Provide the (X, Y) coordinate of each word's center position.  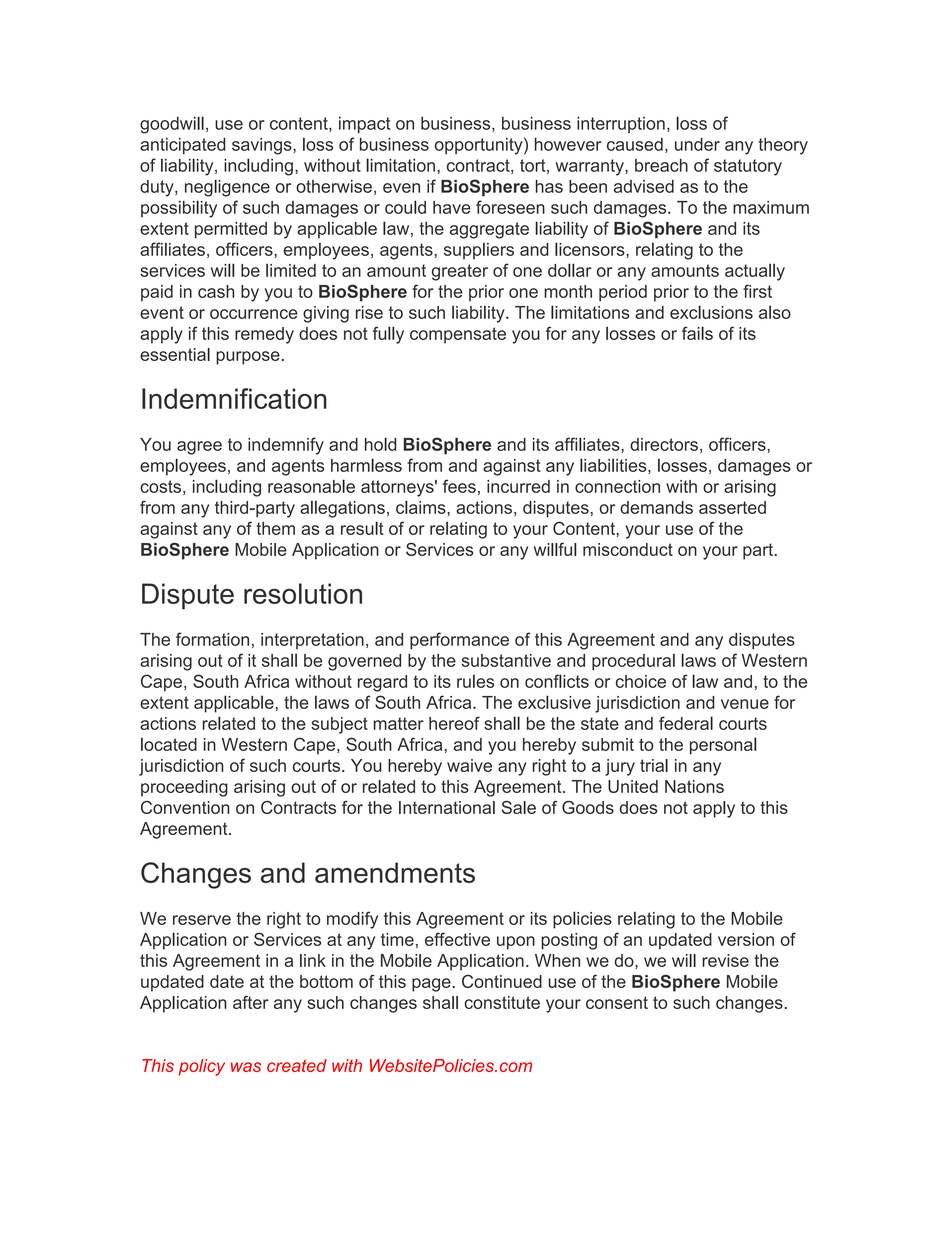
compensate (458, 335)
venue (745, 704)
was (246, 1067)
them (275, 528)
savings (263, 146)
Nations (694, 786)
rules (475, 681)
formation (212, 639)
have (452, 207)
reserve (202, 920)
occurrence (254, 314)
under (697, 144)
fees (459, 486)
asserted (732, 507)
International (447, 807)
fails (697, 333)
